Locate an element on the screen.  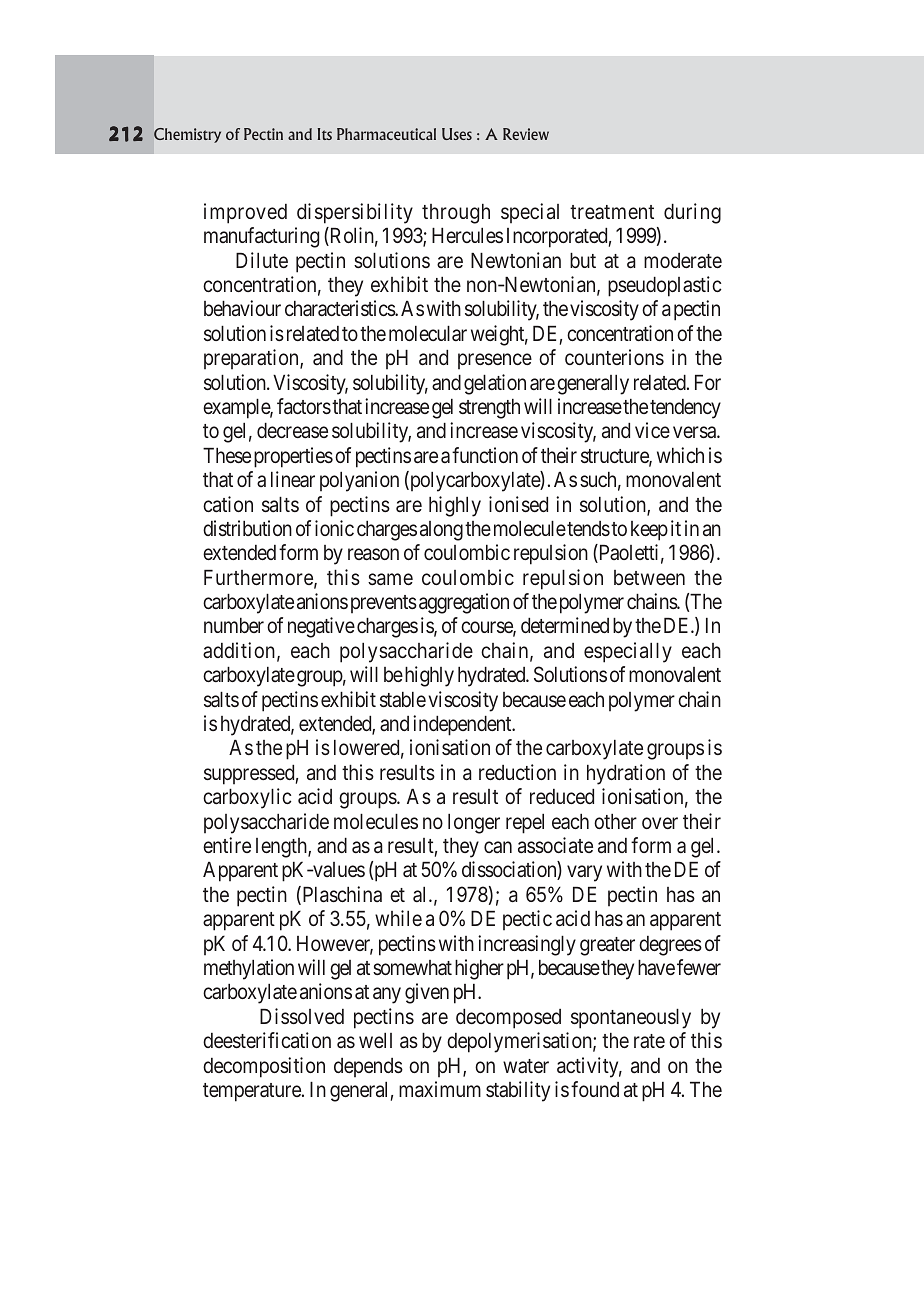
number is located at coordinates (234, 625).
